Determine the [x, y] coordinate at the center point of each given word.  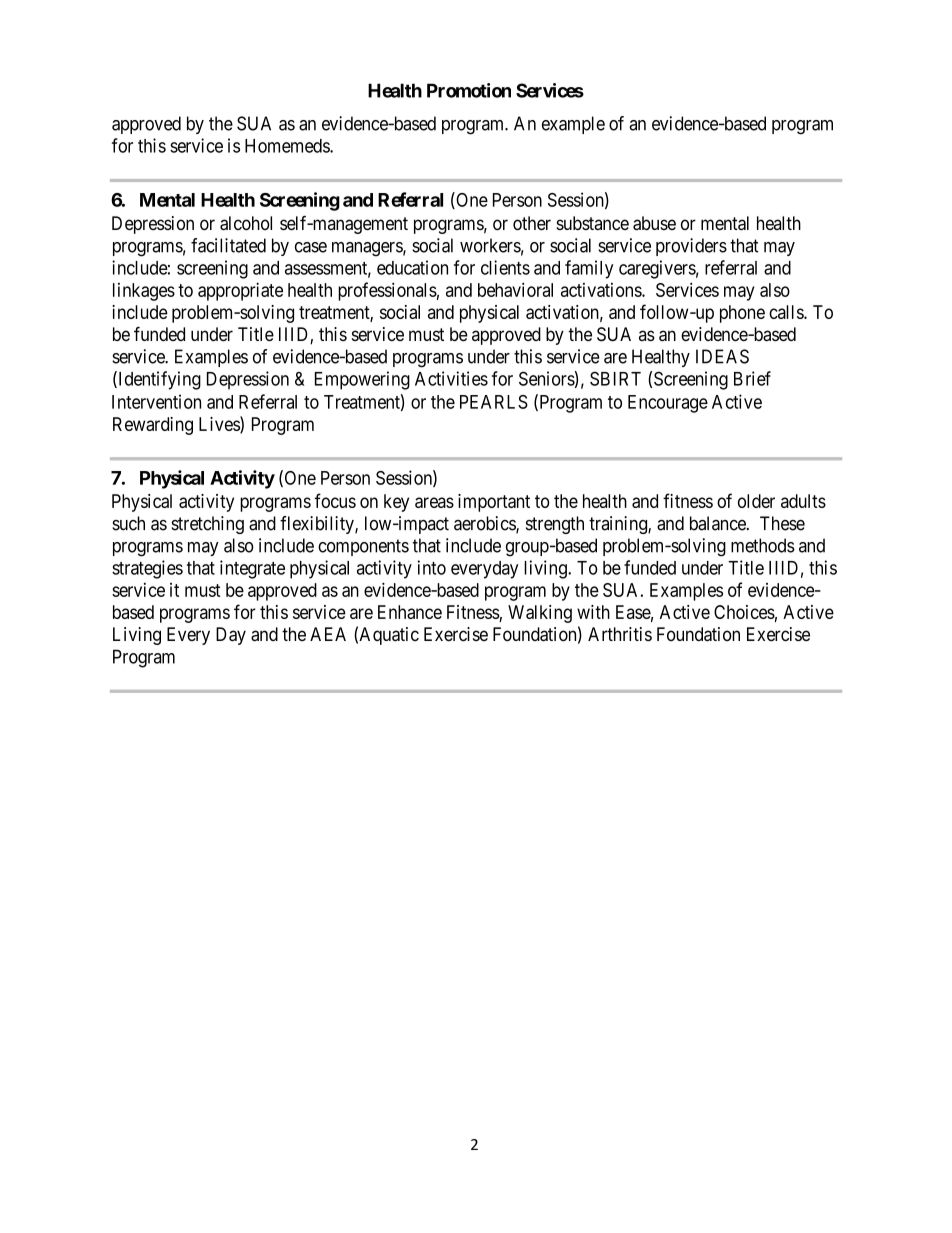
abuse [654, 223]
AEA [328, 634]
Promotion [469, 90]
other [532, 223]
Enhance [410, 612]
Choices [744, 612]
